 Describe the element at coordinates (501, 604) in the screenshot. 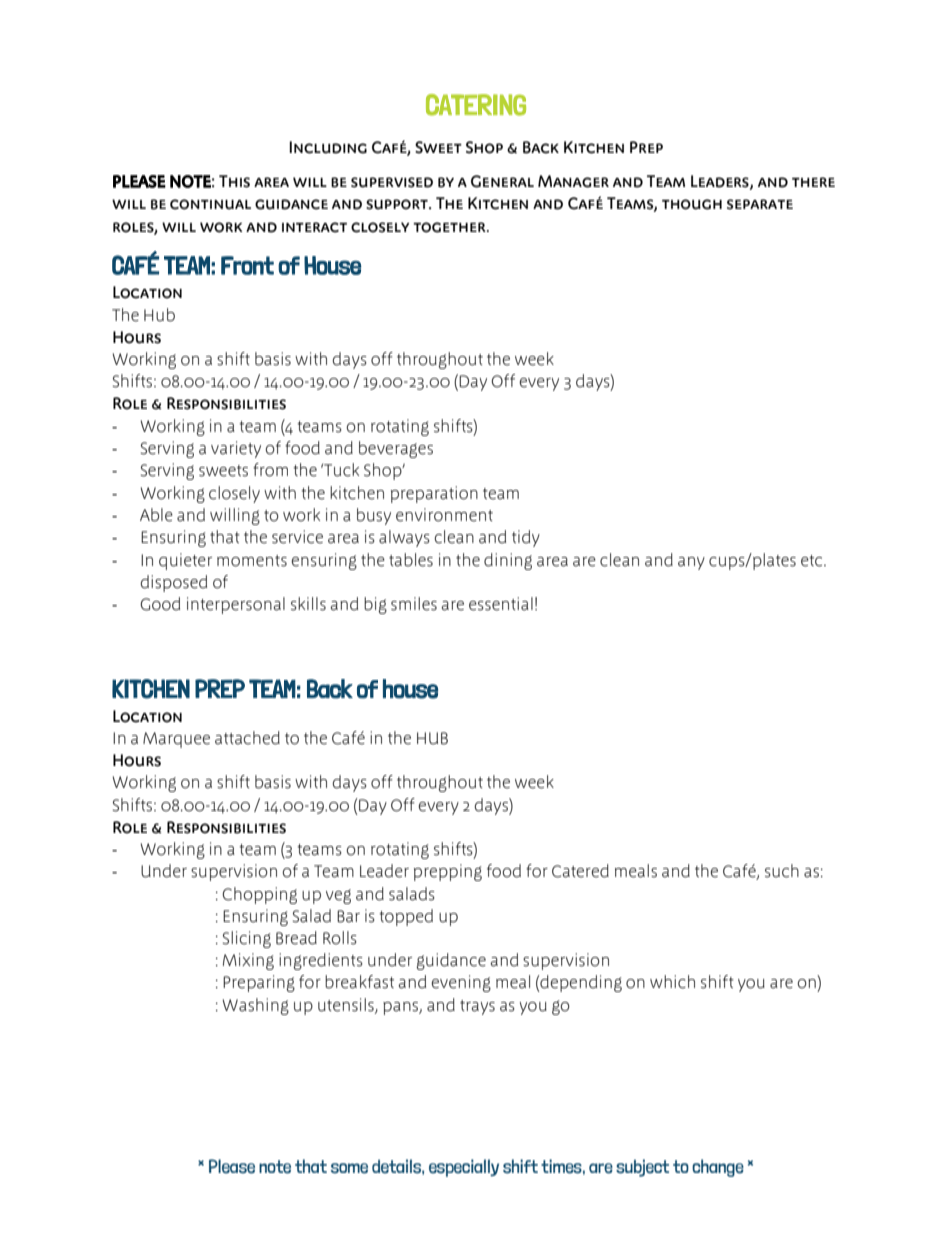

I see `essential` at that location.
